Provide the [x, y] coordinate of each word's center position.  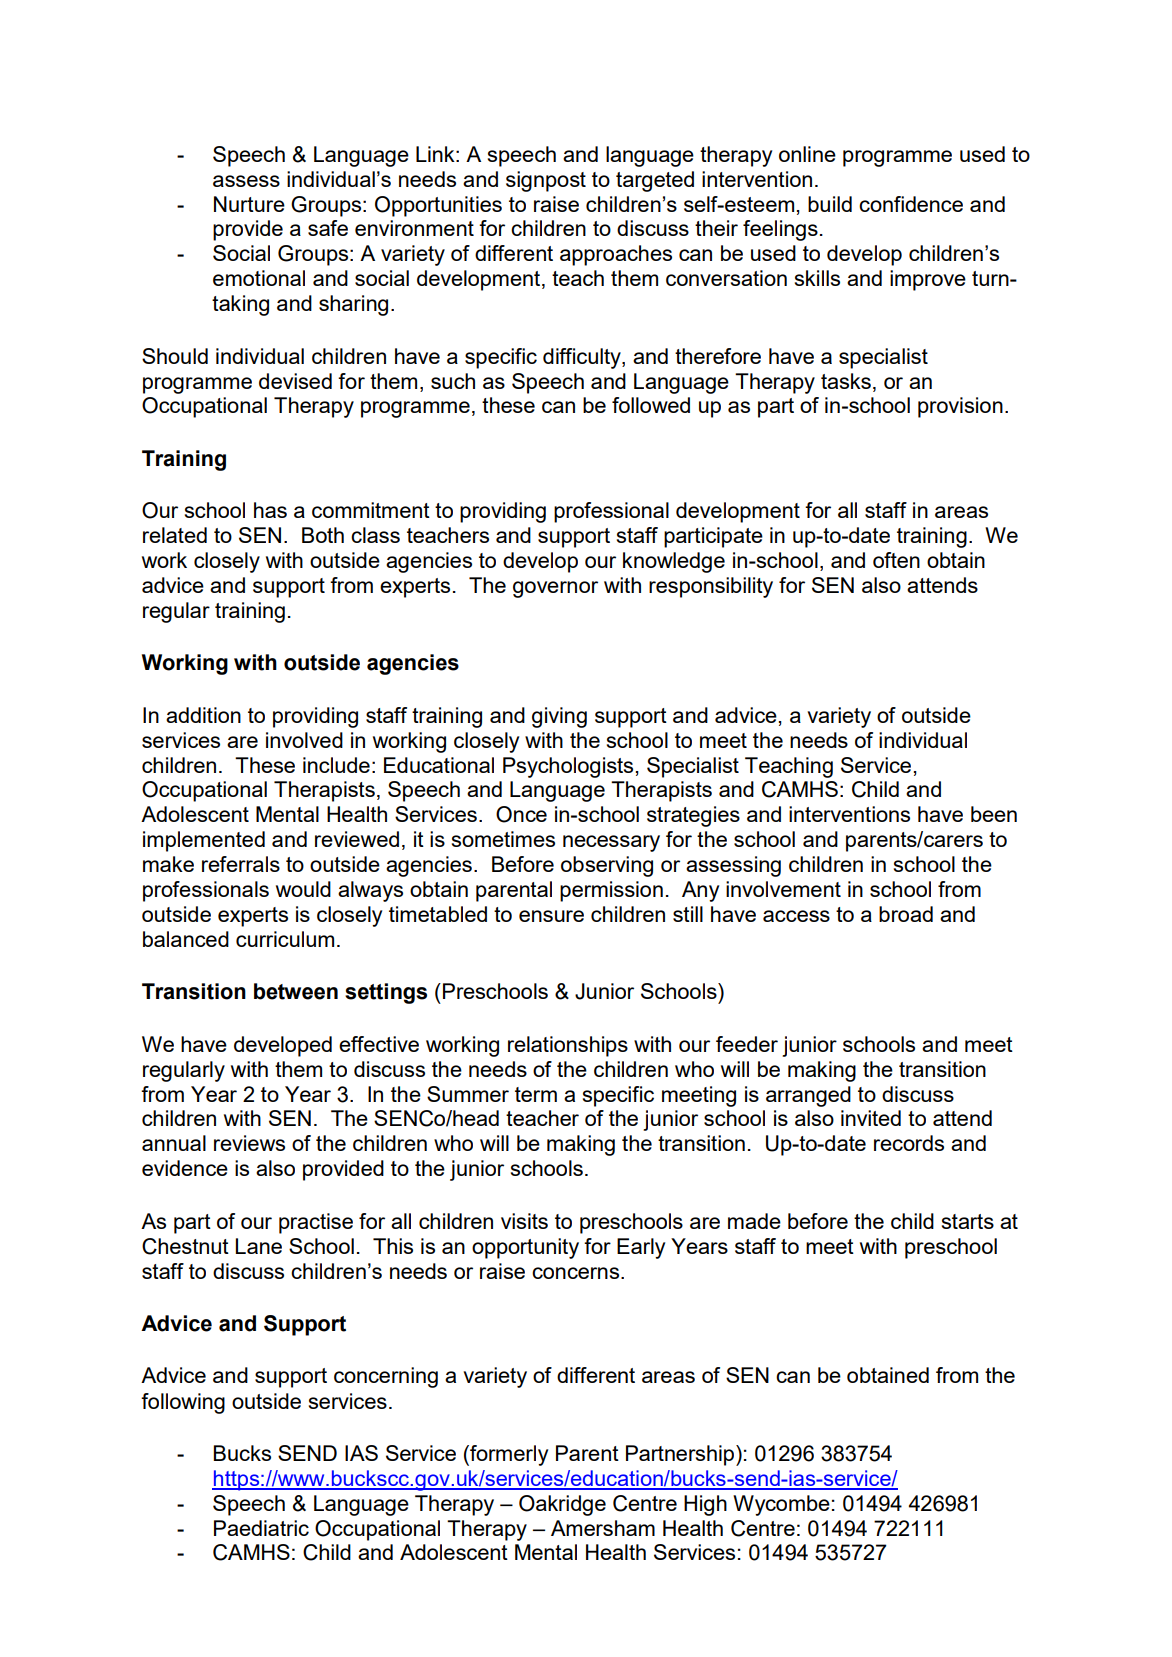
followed [651, 405]
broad [906, 914]
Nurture [249, 204]
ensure [551, 916]
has [270, 510]
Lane [259, 1246]
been [994, 814]
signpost [546, 181]
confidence [911, 204]
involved [304, 740]
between [296, 991]
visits [524, 1221]
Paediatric [261, 1528]
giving [559, 717]
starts [968, 1221]
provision [960, 407]
